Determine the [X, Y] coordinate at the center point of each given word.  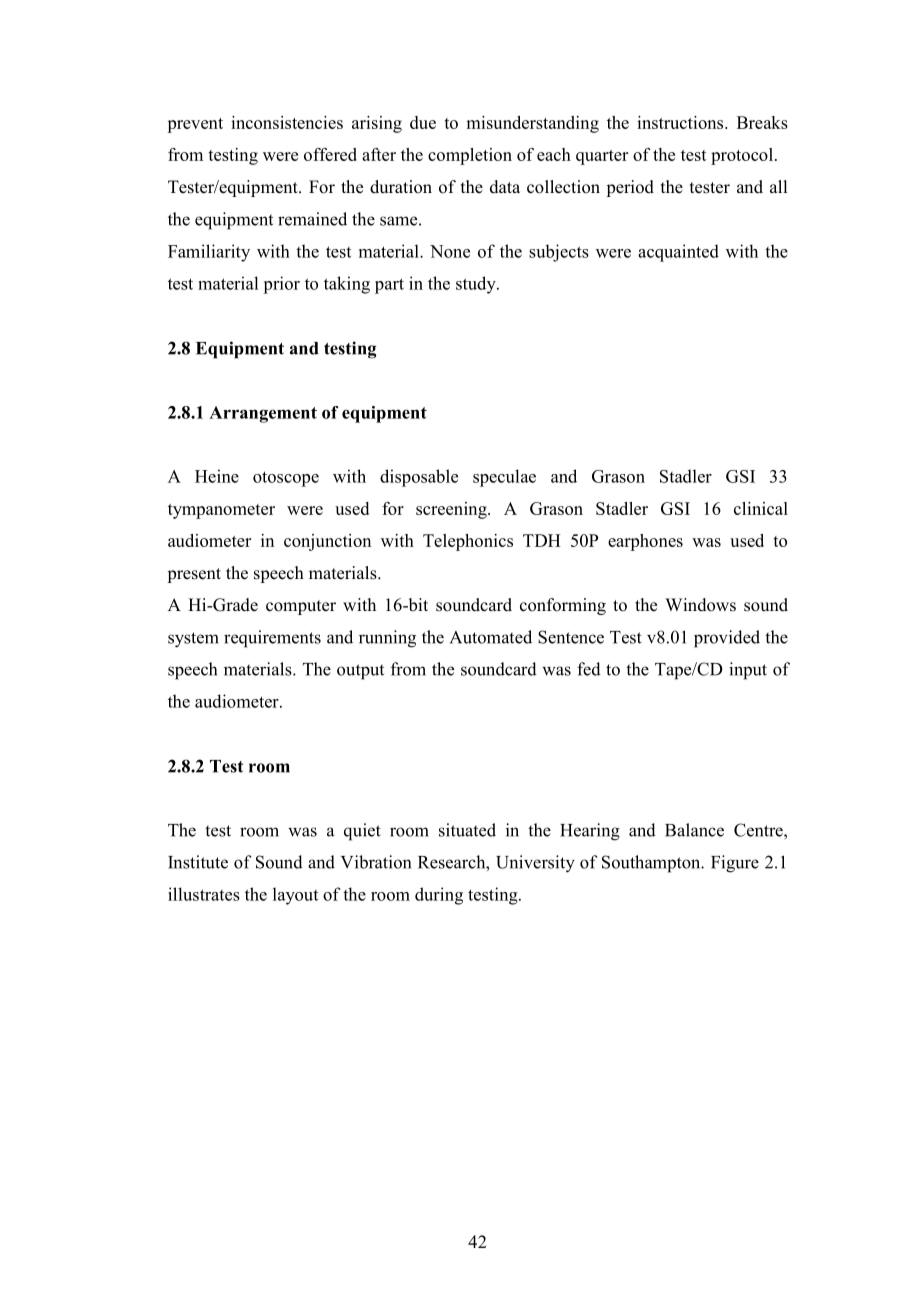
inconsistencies [287, 122]
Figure [735, 864]
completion [470, 156]
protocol [742, 156]
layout [295, 896]
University [535, 864]
